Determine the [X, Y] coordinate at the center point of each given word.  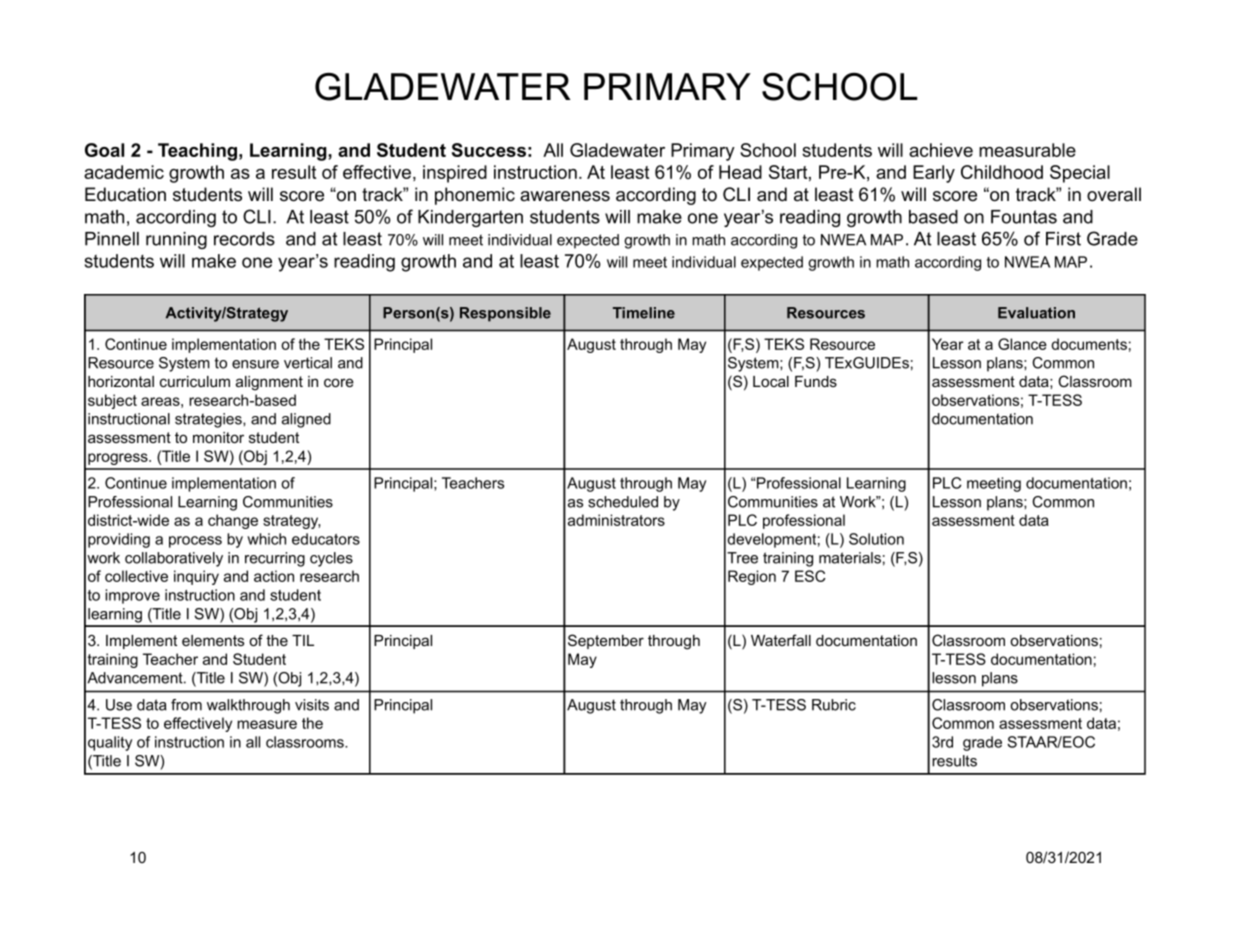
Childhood [1002, 172]
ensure [255, 364]
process [195, 542]
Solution [876, 539]
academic [124, 172]
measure [267, 724]
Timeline [644, 313]
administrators [616, 520]
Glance [1022, 344]
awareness [565, 196]
